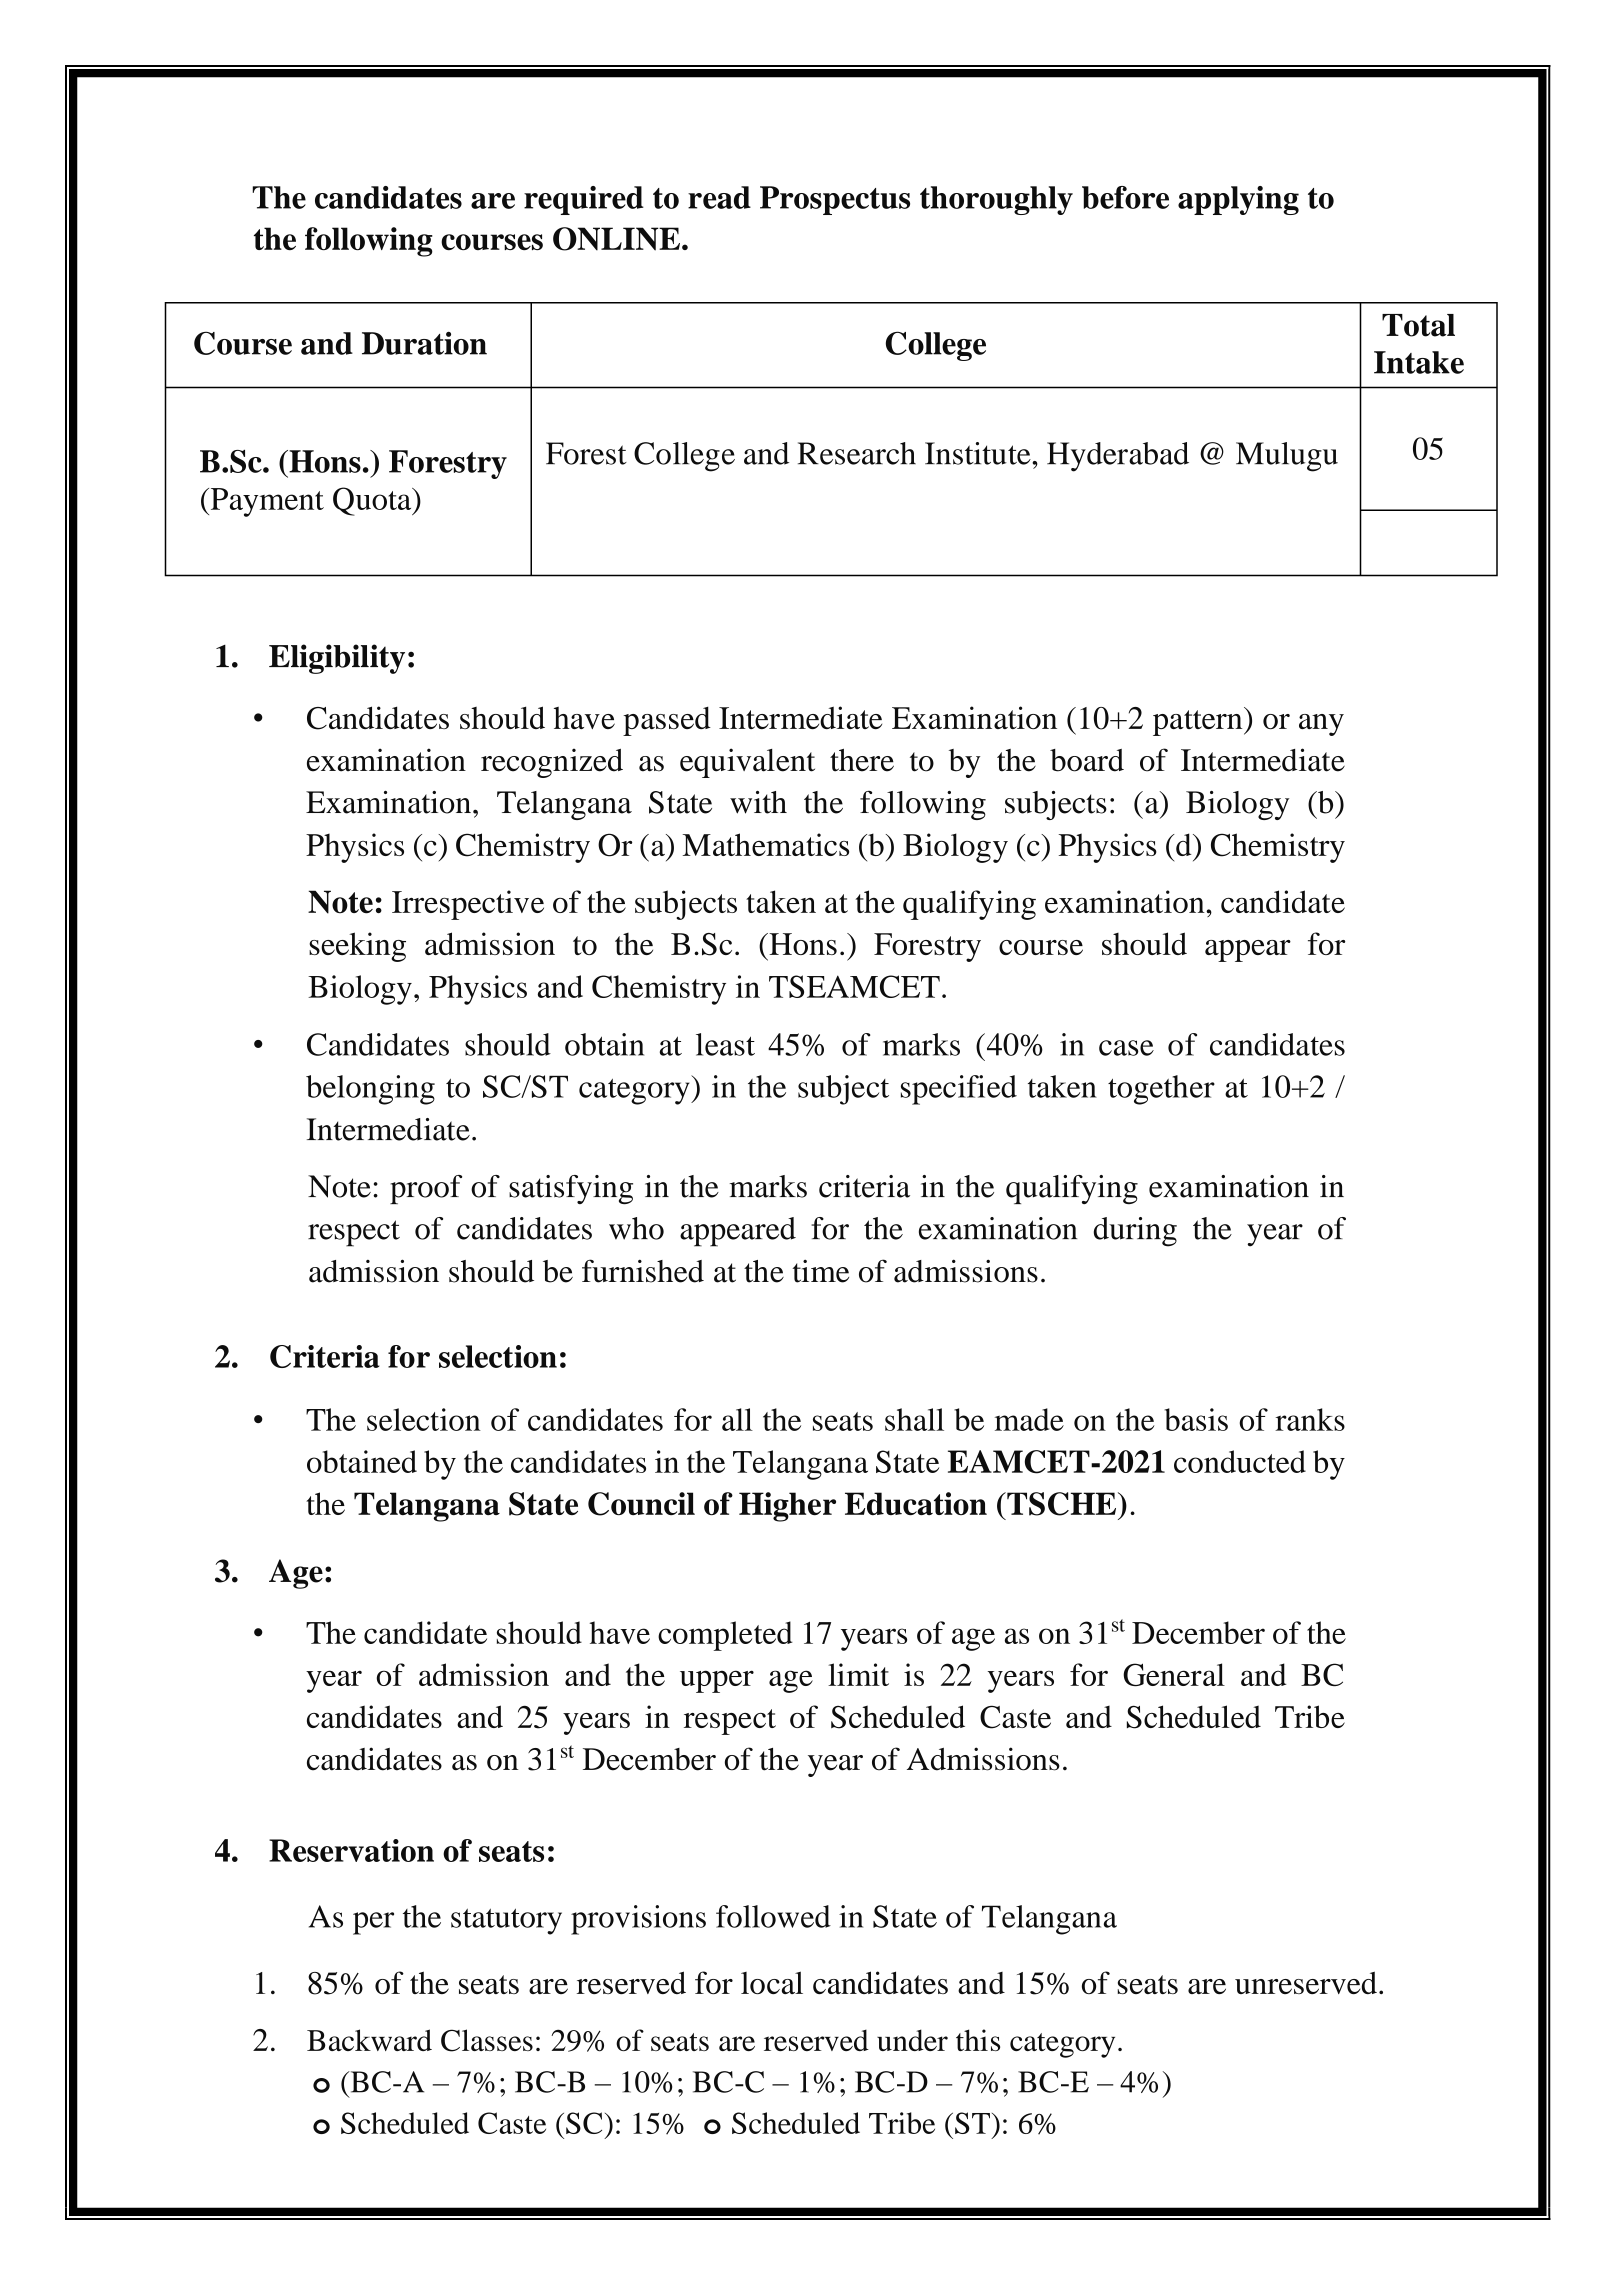  What do you see at coordinates (772, 1982) in the screenshot?
I see `local` at bounding box center [772, 1982].
